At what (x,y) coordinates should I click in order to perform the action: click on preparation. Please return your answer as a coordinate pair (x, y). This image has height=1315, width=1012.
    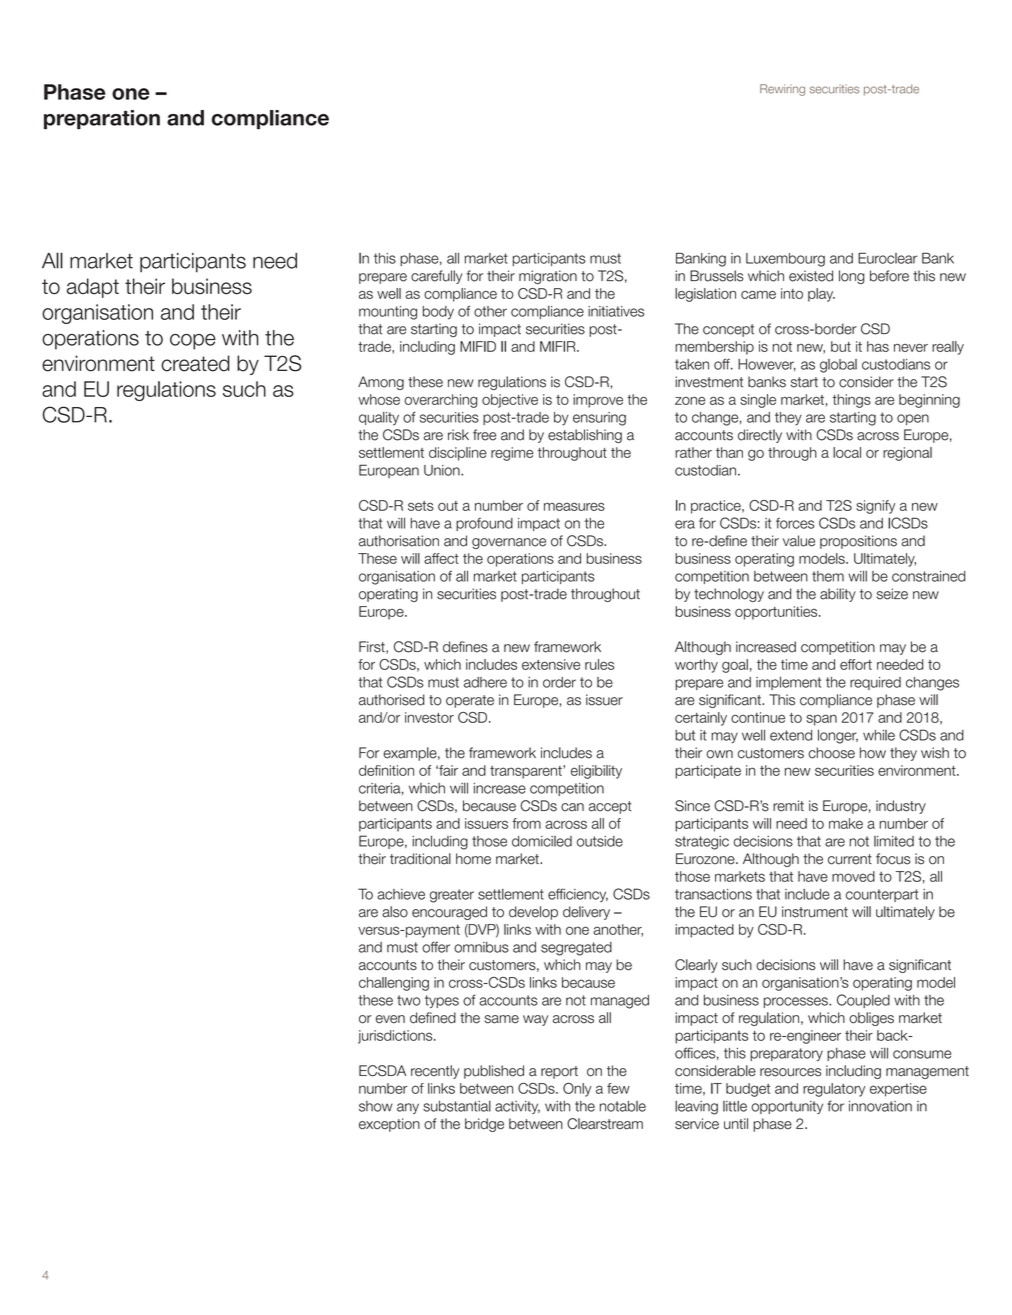
    Looking at the image, I should click on (102, 119).
